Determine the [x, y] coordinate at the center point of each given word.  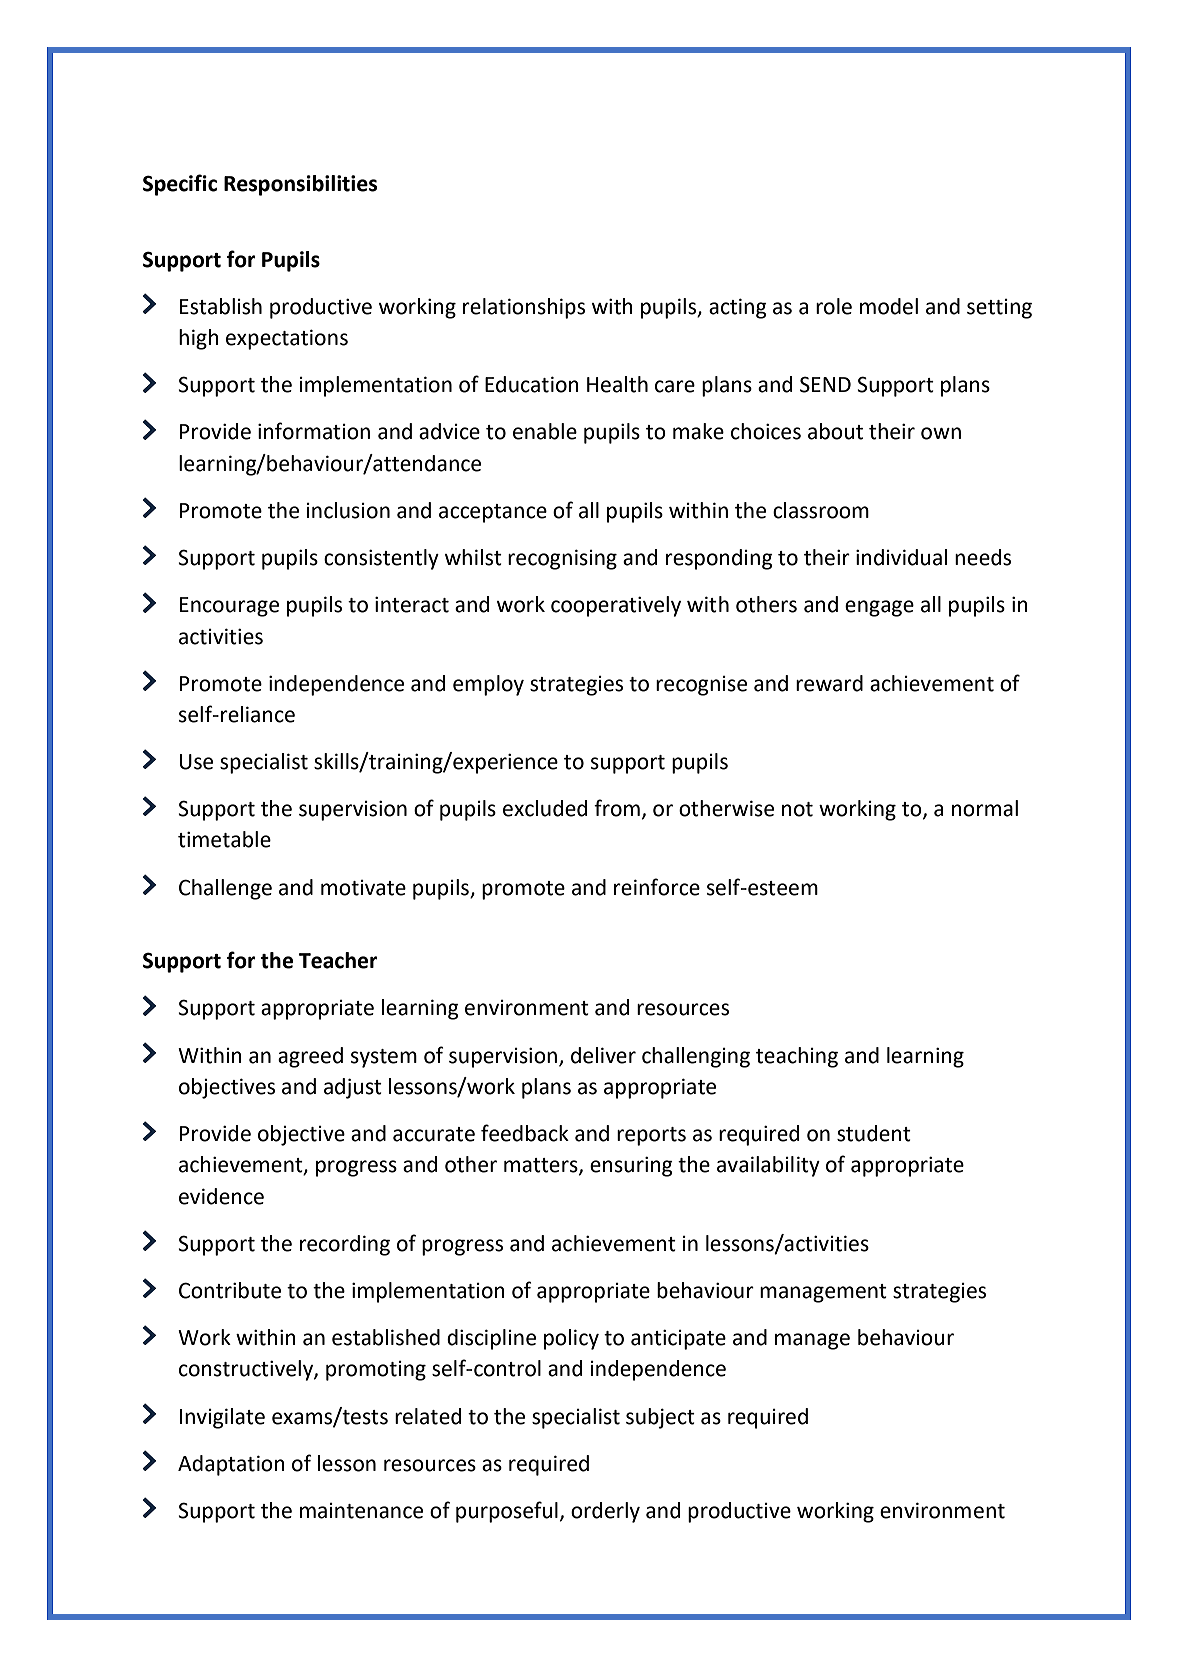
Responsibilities [300, 185]
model [889, 306]
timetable [224, 839]
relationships [524, 308]
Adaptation [231, 1465]
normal [985, 808]
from [617, 808]
